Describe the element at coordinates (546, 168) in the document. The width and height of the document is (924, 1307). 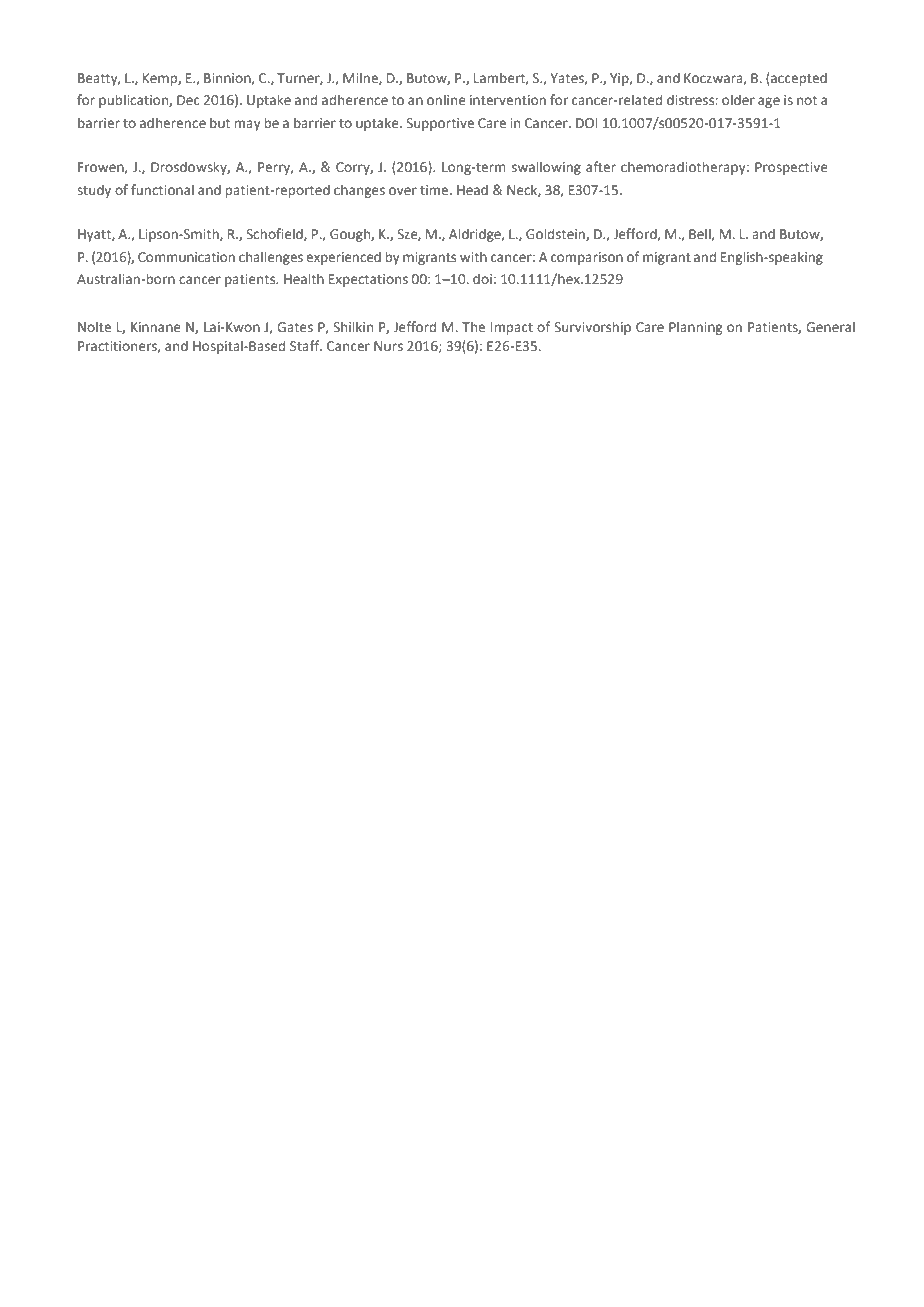
I see `swallowing` at that location.
